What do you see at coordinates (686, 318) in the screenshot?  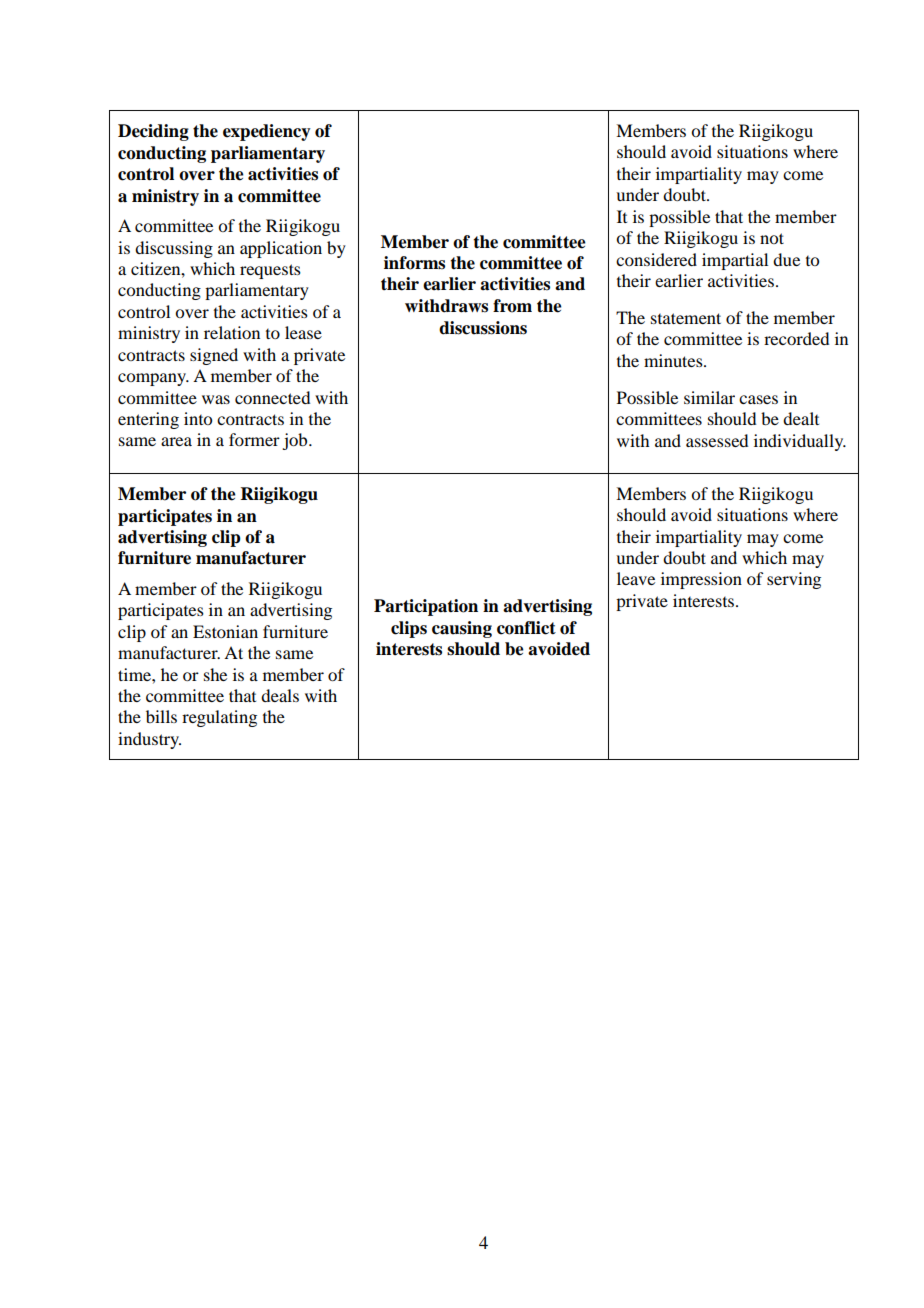 I see `statement` at bounding box center [686, 318].
